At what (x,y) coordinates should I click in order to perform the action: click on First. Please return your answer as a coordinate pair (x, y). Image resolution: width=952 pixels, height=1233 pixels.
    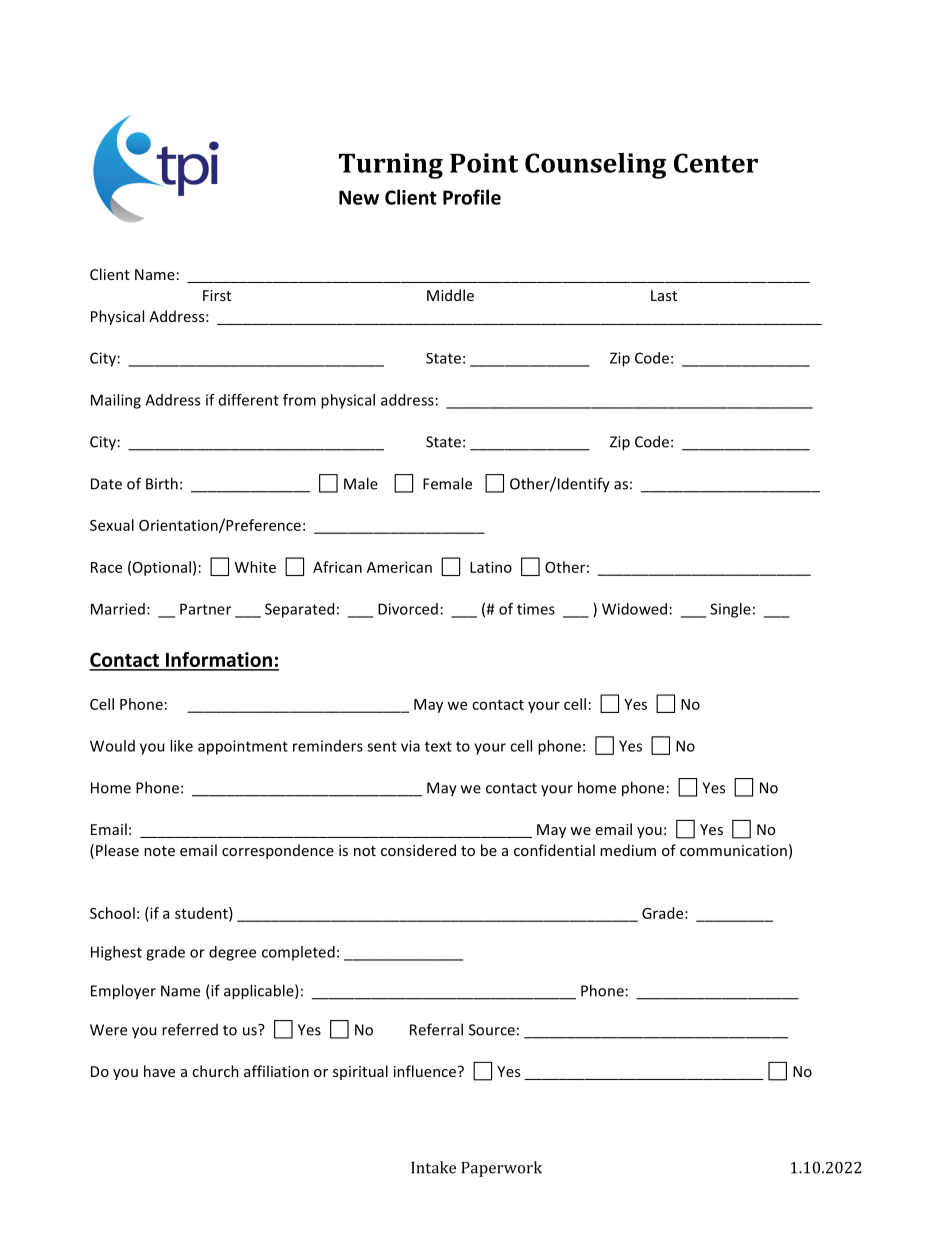
    Looking at the image, I should click on (217, 295).
